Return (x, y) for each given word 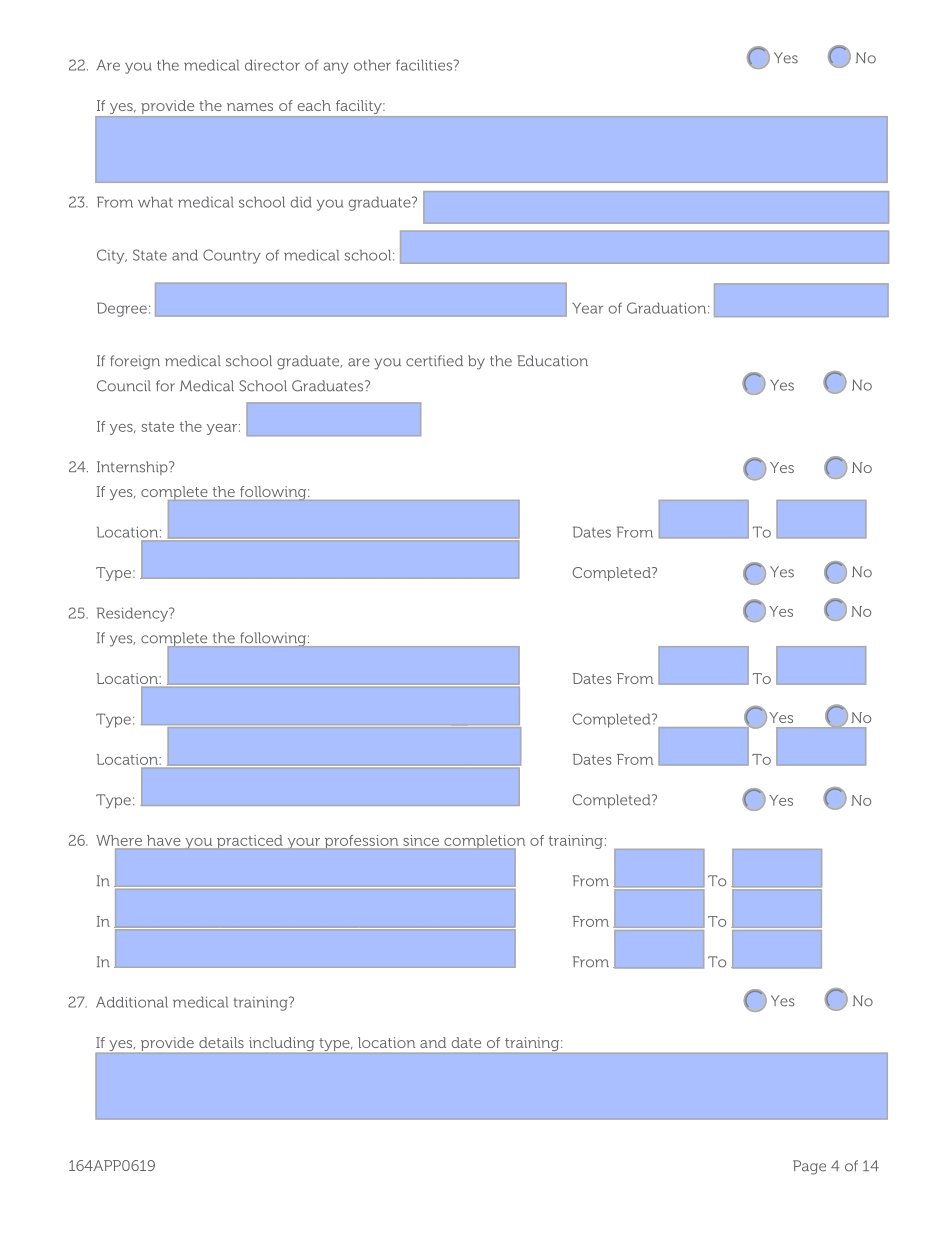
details (221, 1042)
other (372, 65)
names (250, 107)
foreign (135, 362)
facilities (425, 65)
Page (809, 1167)
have (163, 840)
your (303, 844)
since (421, 840)
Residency (133, 614)
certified (434, 361)
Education (552, 361)
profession (361, 842)
